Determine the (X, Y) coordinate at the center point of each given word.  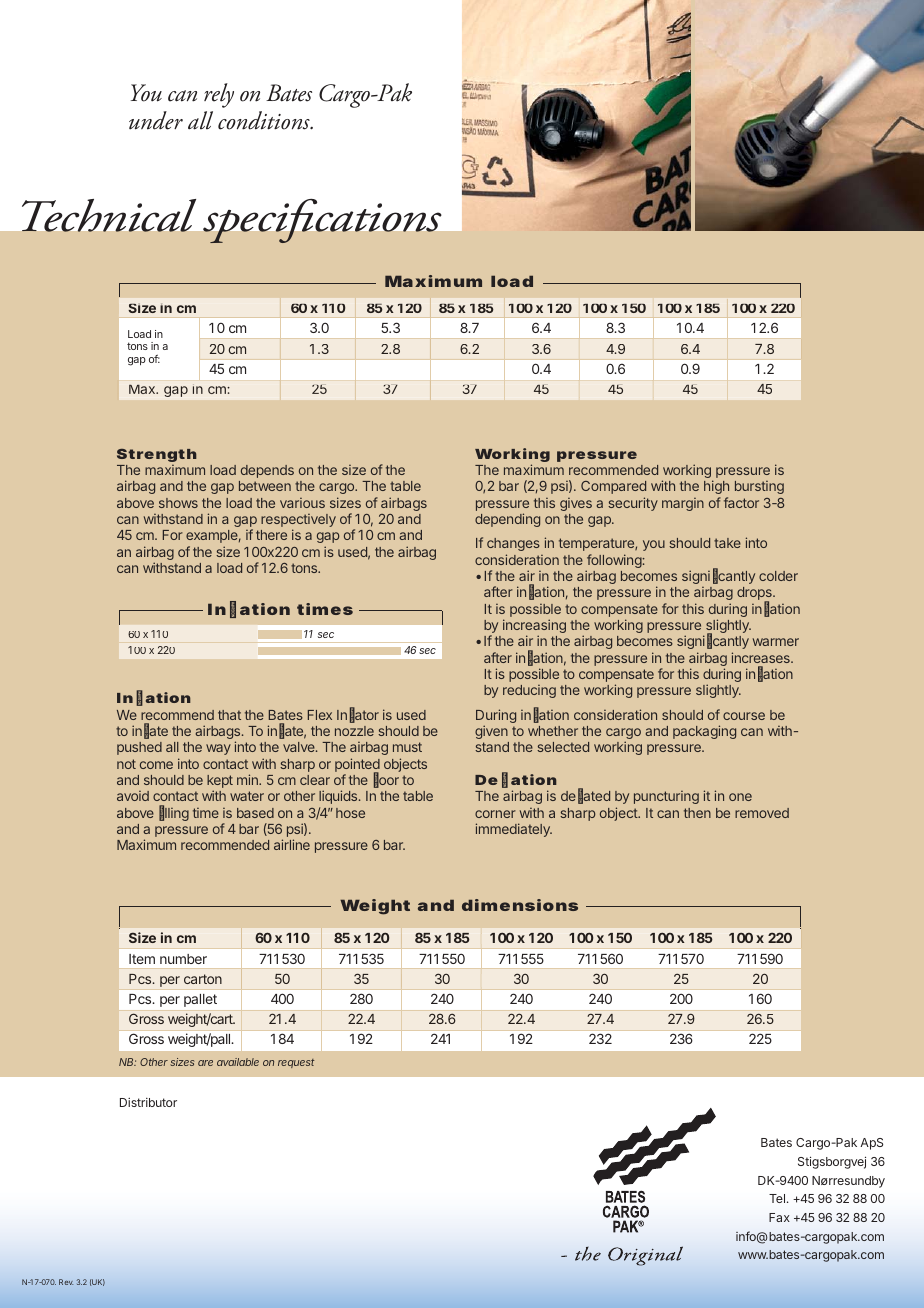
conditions (265, 120)
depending (507, 520)
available (238, 1062)
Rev (66, 1282)
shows (178, 503)
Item (142, 959)
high (716, 487)
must (407, 747)
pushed (139, 748)
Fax (779, 1217)
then (697, 813)
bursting (759, 487)
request (296, 1063)
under (156, 120)
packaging (704, 732)
